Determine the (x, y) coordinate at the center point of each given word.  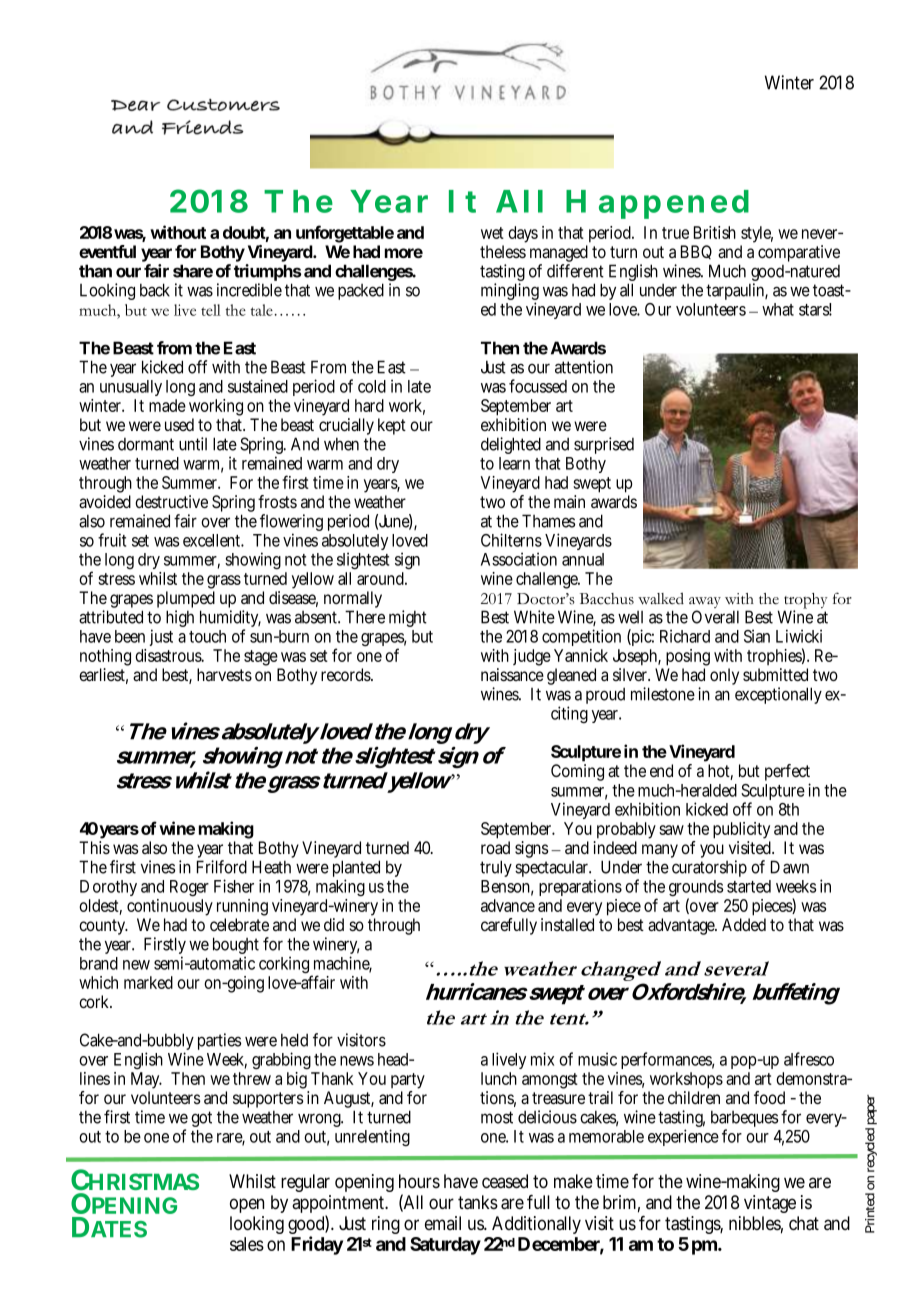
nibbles (756, 1224)
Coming (577, 772)
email (443, 1223)
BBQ (696, 252)
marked (148, 982)
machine (343, 964)
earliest (103, 676)
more (404, 253)
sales (247, 1244)
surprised (604, 445)
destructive (171, 501)
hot (720, 772)
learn (514, 463)
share (193, 271)
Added (744, 924)
